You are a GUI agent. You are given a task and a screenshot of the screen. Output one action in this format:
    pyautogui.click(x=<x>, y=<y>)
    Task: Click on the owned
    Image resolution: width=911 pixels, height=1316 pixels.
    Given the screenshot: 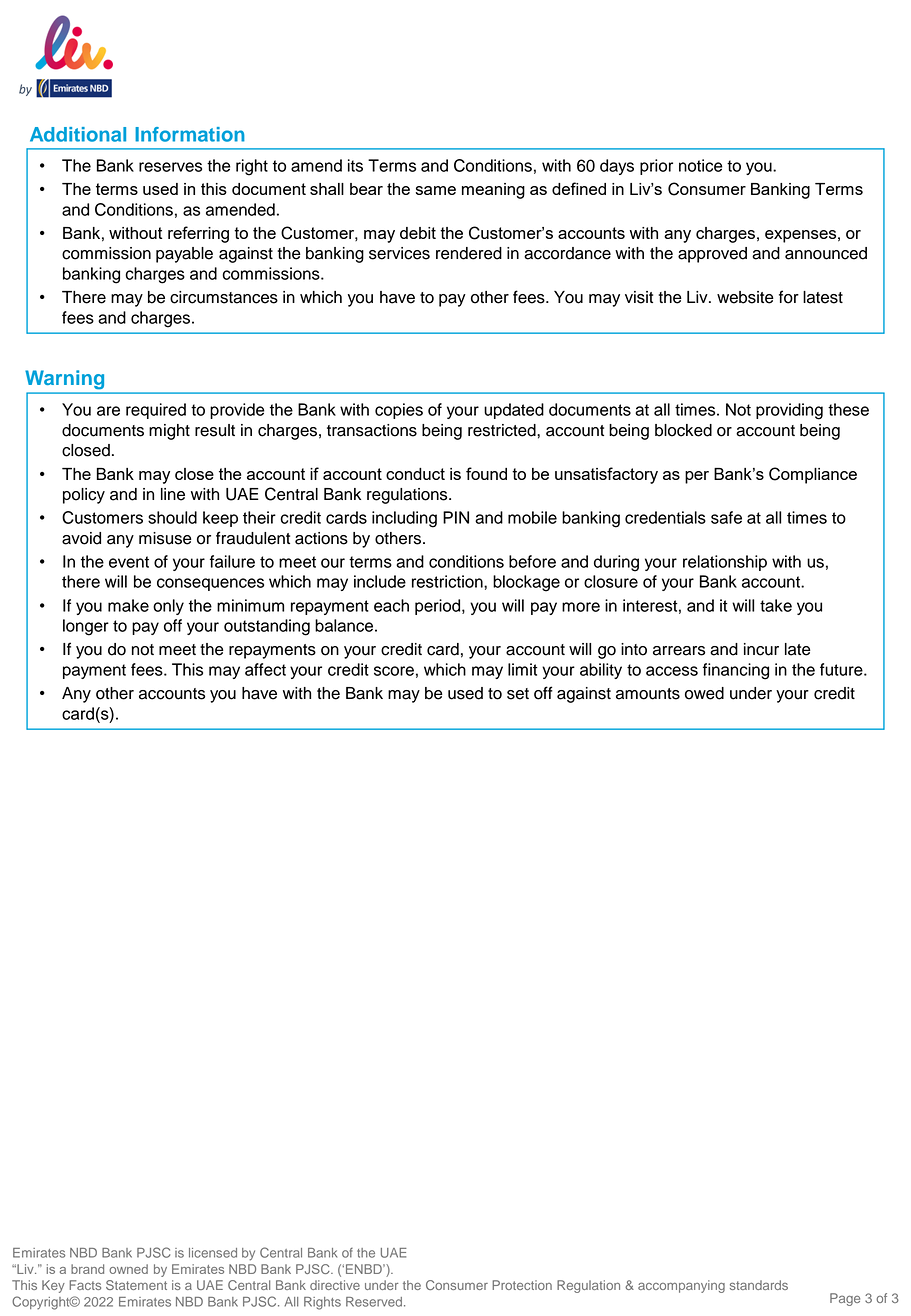 What is the action you would take?
    pyautogui.click(x=128, y=1269)
